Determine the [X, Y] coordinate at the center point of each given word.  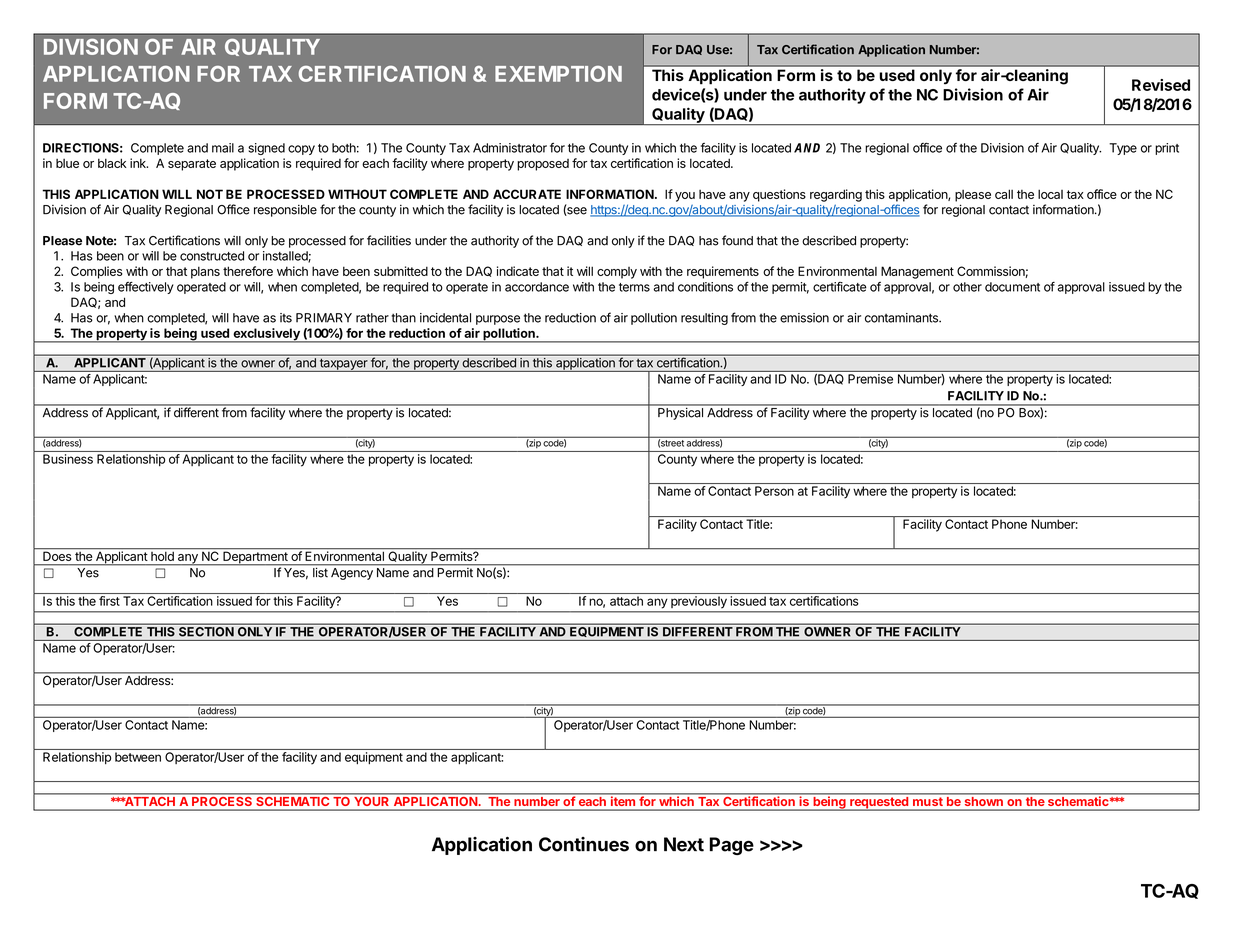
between [138, 757]
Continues [584, 844]
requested [879, 804]
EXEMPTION [558, 74]
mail [223, 148]
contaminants [902, 318]
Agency [352, 574]
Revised [1161, 85]
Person [774, 491]
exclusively [266, 335]
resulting [704, 319]
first [109, 601]
